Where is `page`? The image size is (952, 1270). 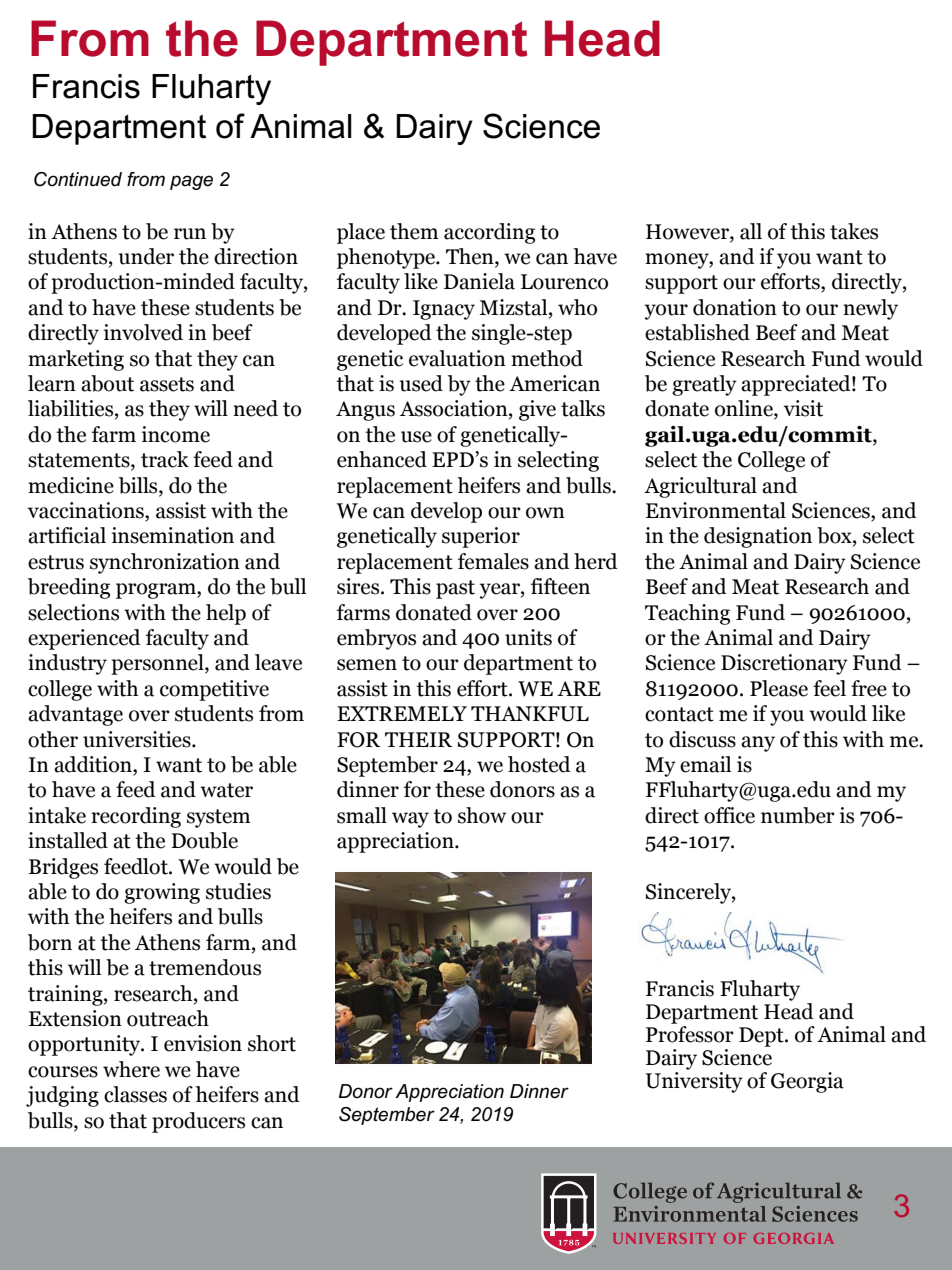
page is located at coordinates (191, 182).
